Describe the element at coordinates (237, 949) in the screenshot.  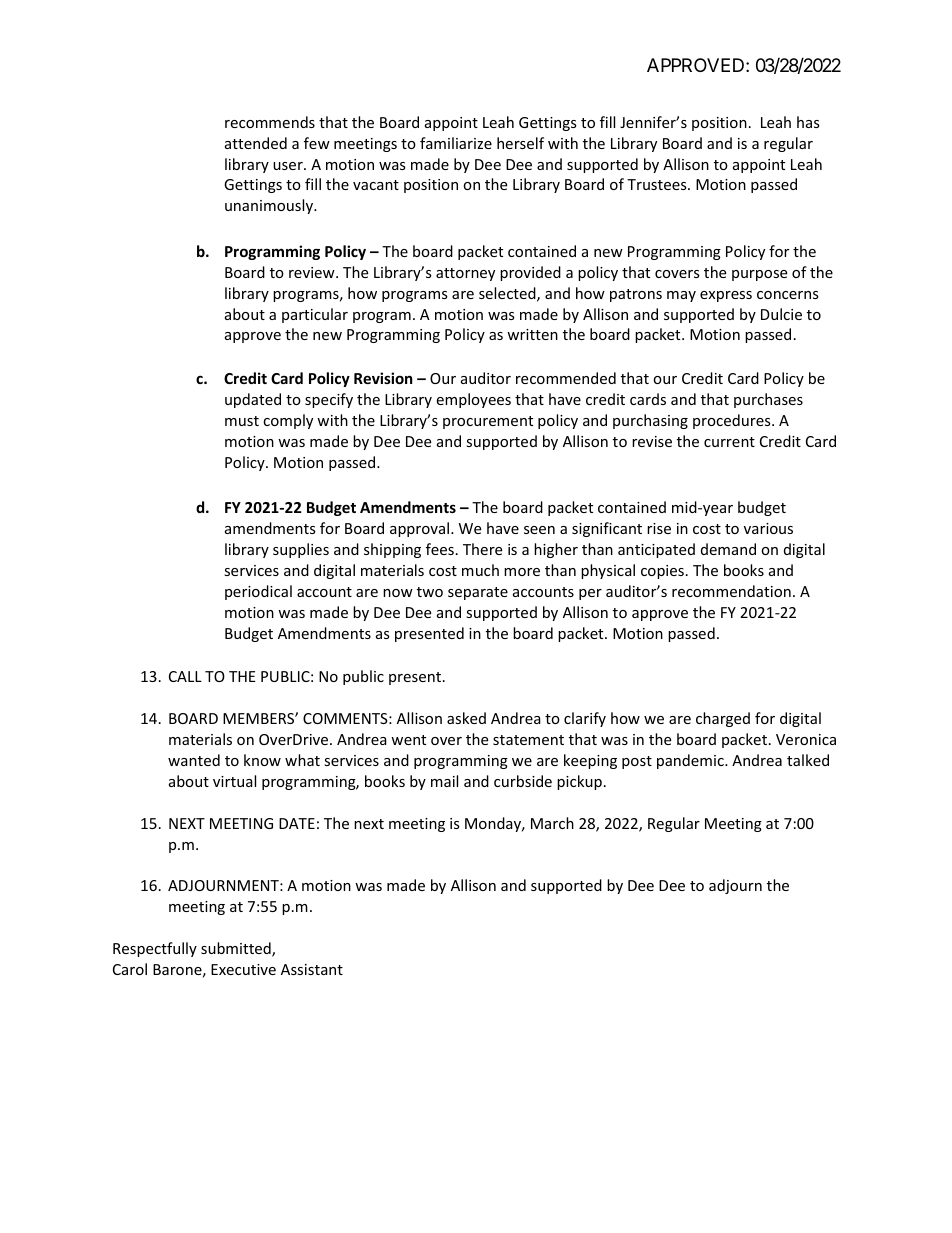
I see `submitted` at that location.
